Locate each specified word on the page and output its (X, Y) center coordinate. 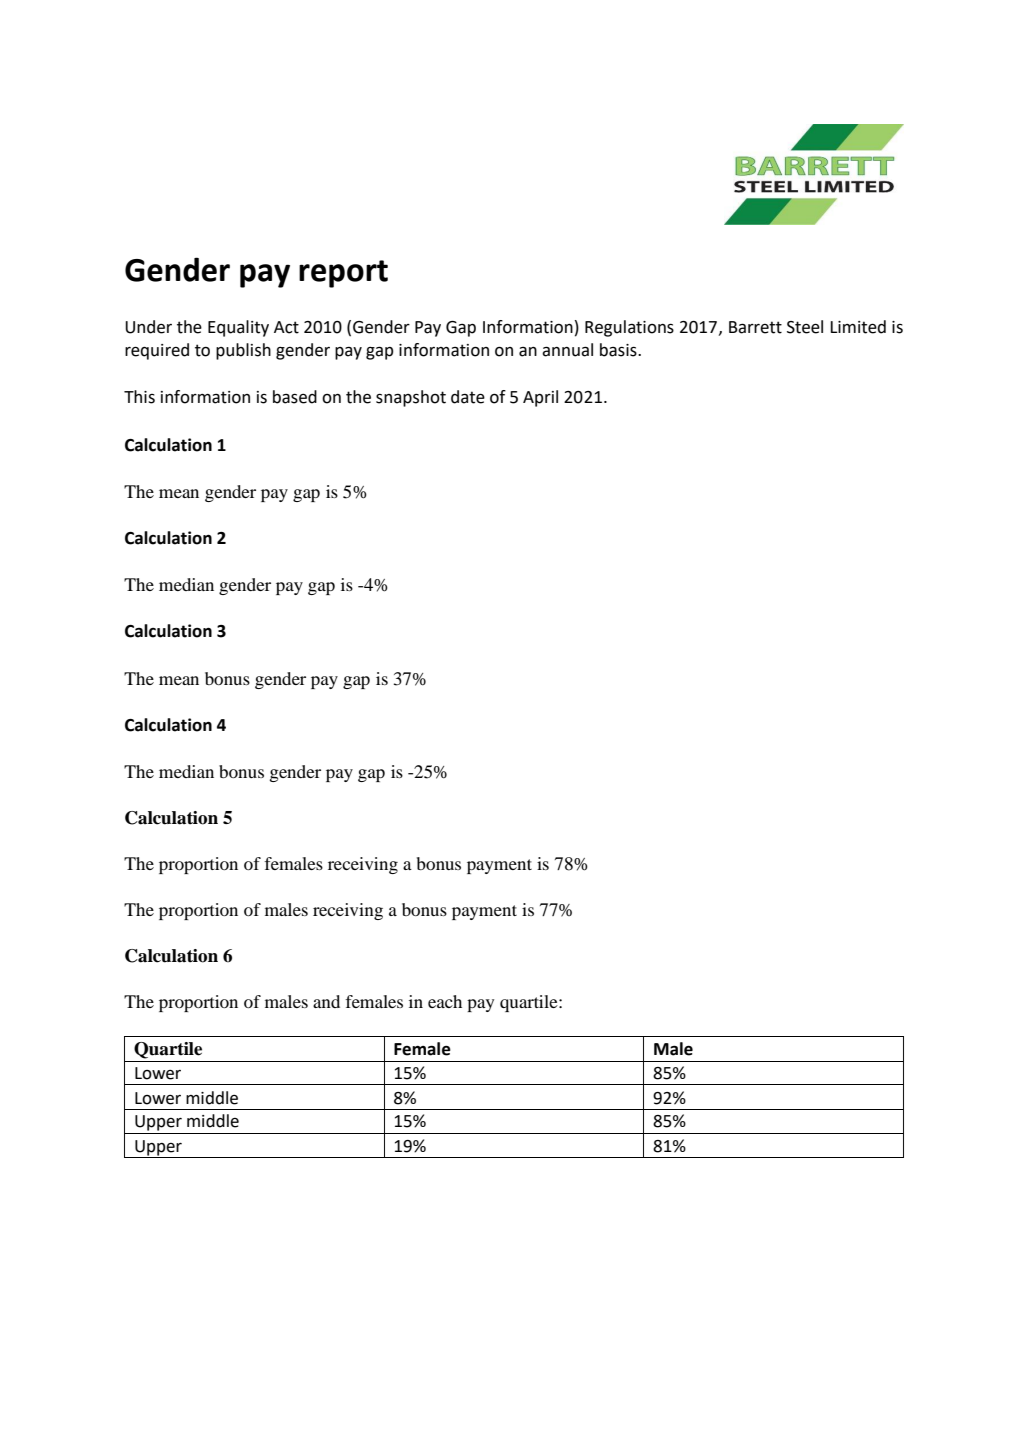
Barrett (755, 327)
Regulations (629, 328)
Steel (805, 327)
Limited (858, 327)
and (326, 1001)
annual (567, 350)
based (295, 397)
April (540, 398)
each (445, 1001)
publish (243, 351)
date (468, 397)
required (157, 351)
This (139, 397)
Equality (238, 328)
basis (619, 350)
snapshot (411, 398)
